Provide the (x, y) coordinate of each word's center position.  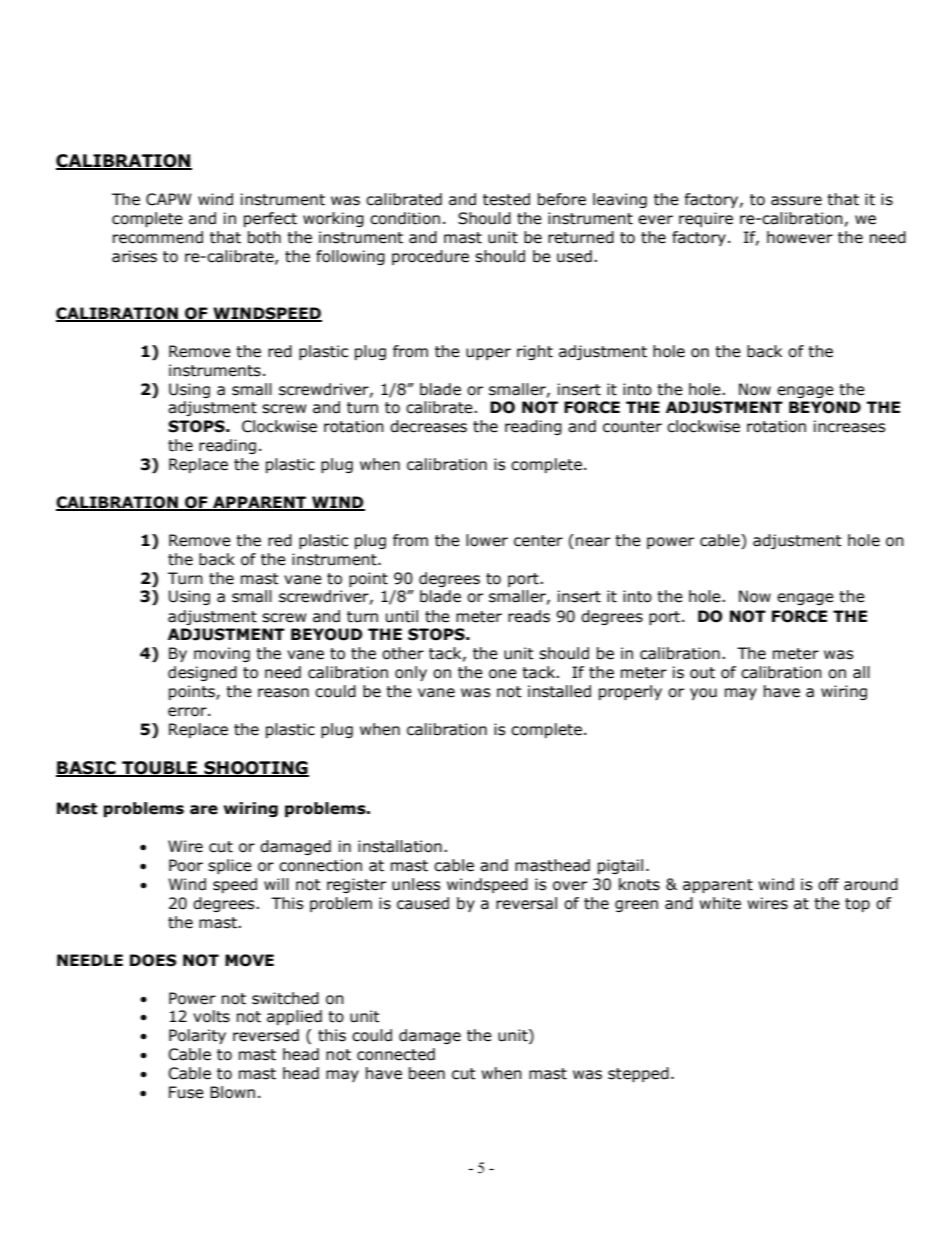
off (828, 884)
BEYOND (825, 407)
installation (400, 846)
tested (506, 199)
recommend (158, 237)
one (503, 674)
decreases (428, 426)
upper (488, 354)
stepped (638, 1074)
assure (796, 201)
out (702, 673)
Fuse (186, 1092)
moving (222, 654)
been (427, 1073)
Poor (186, 865)
